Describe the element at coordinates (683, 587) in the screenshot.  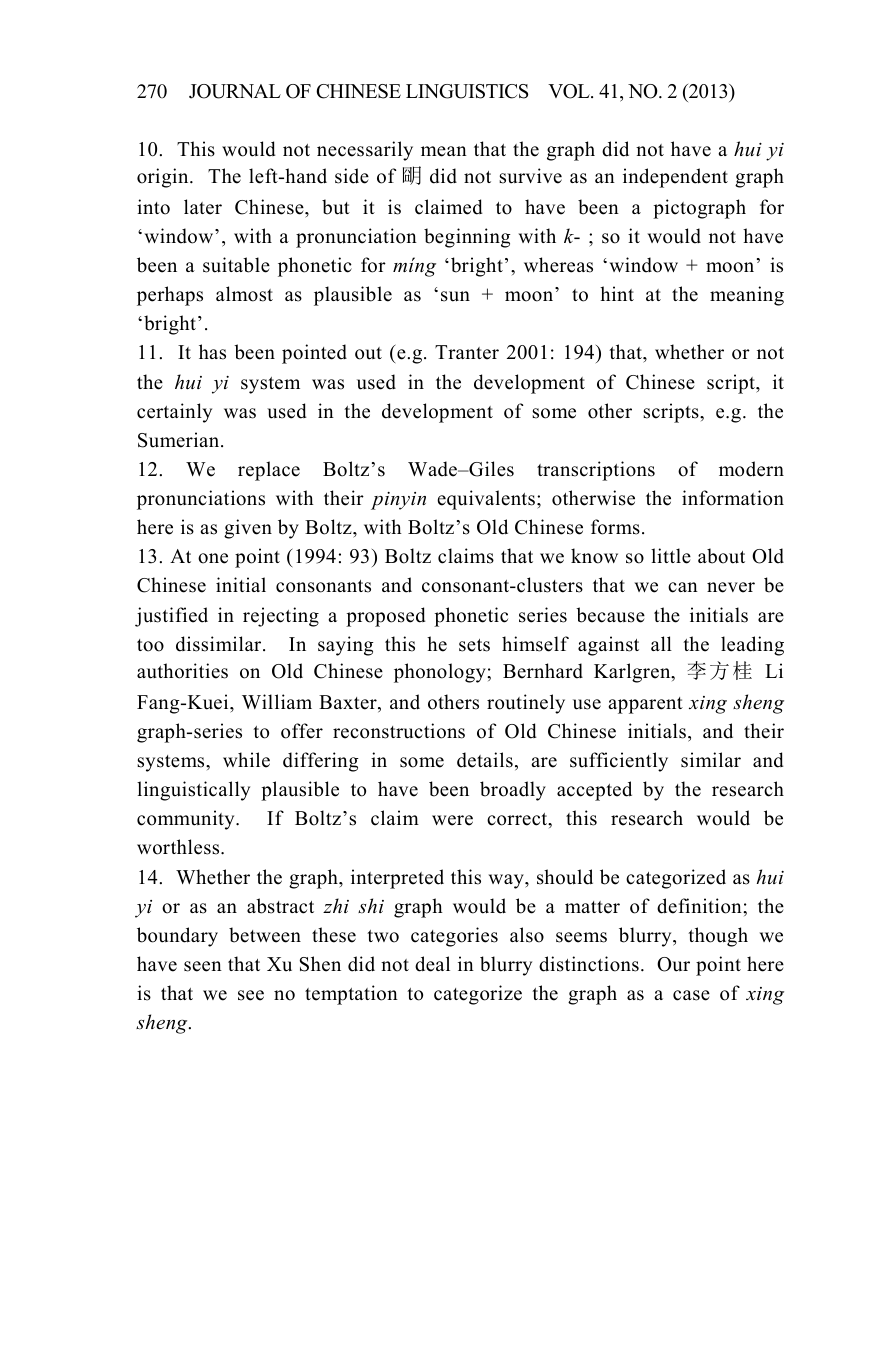
I see `can` at that location.
